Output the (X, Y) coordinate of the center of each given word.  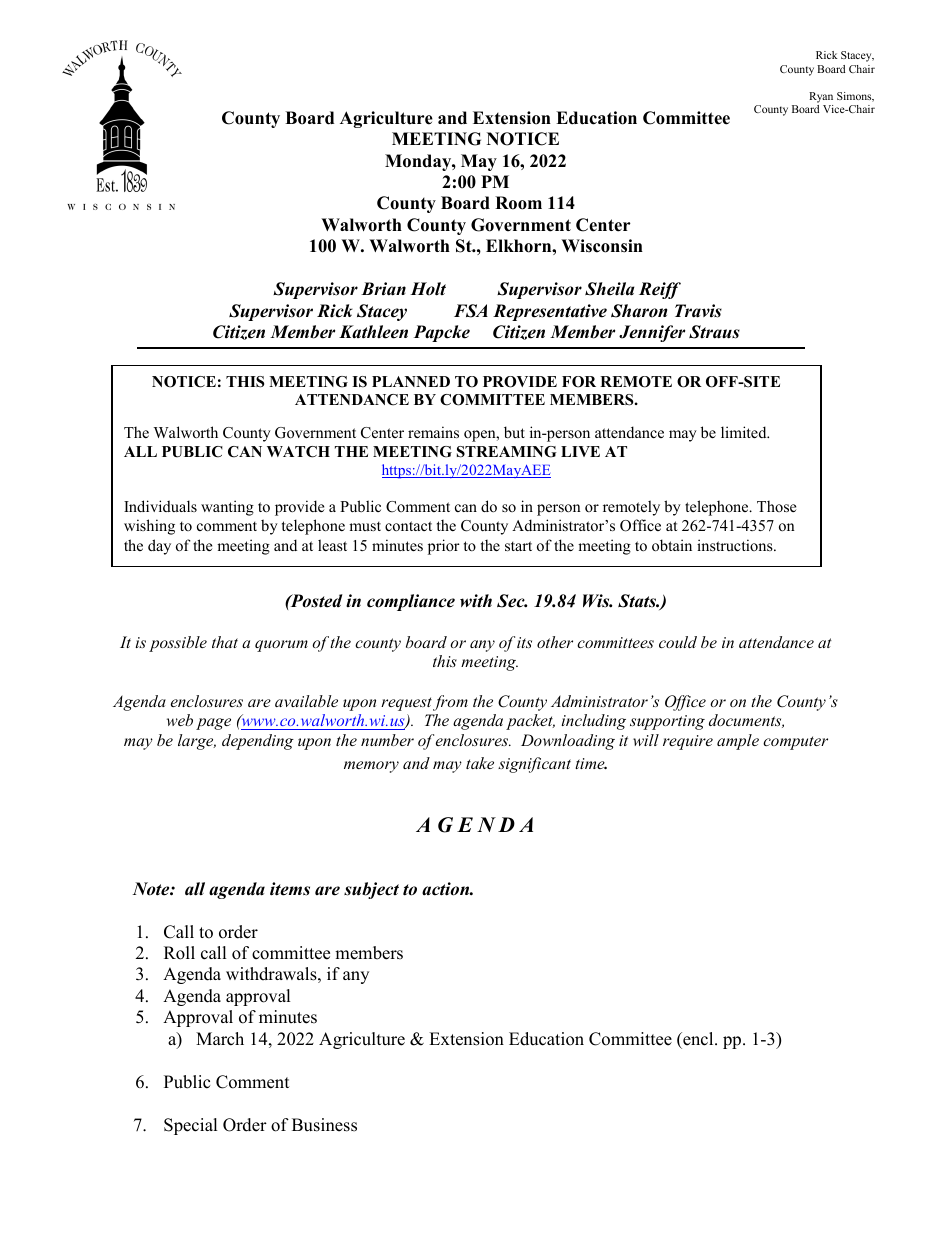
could (678, 642)
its (524, 642)
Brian (383, 289)
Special (191, 1126)
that (225, 642)
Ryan (821, 97)
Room (518, 203)
